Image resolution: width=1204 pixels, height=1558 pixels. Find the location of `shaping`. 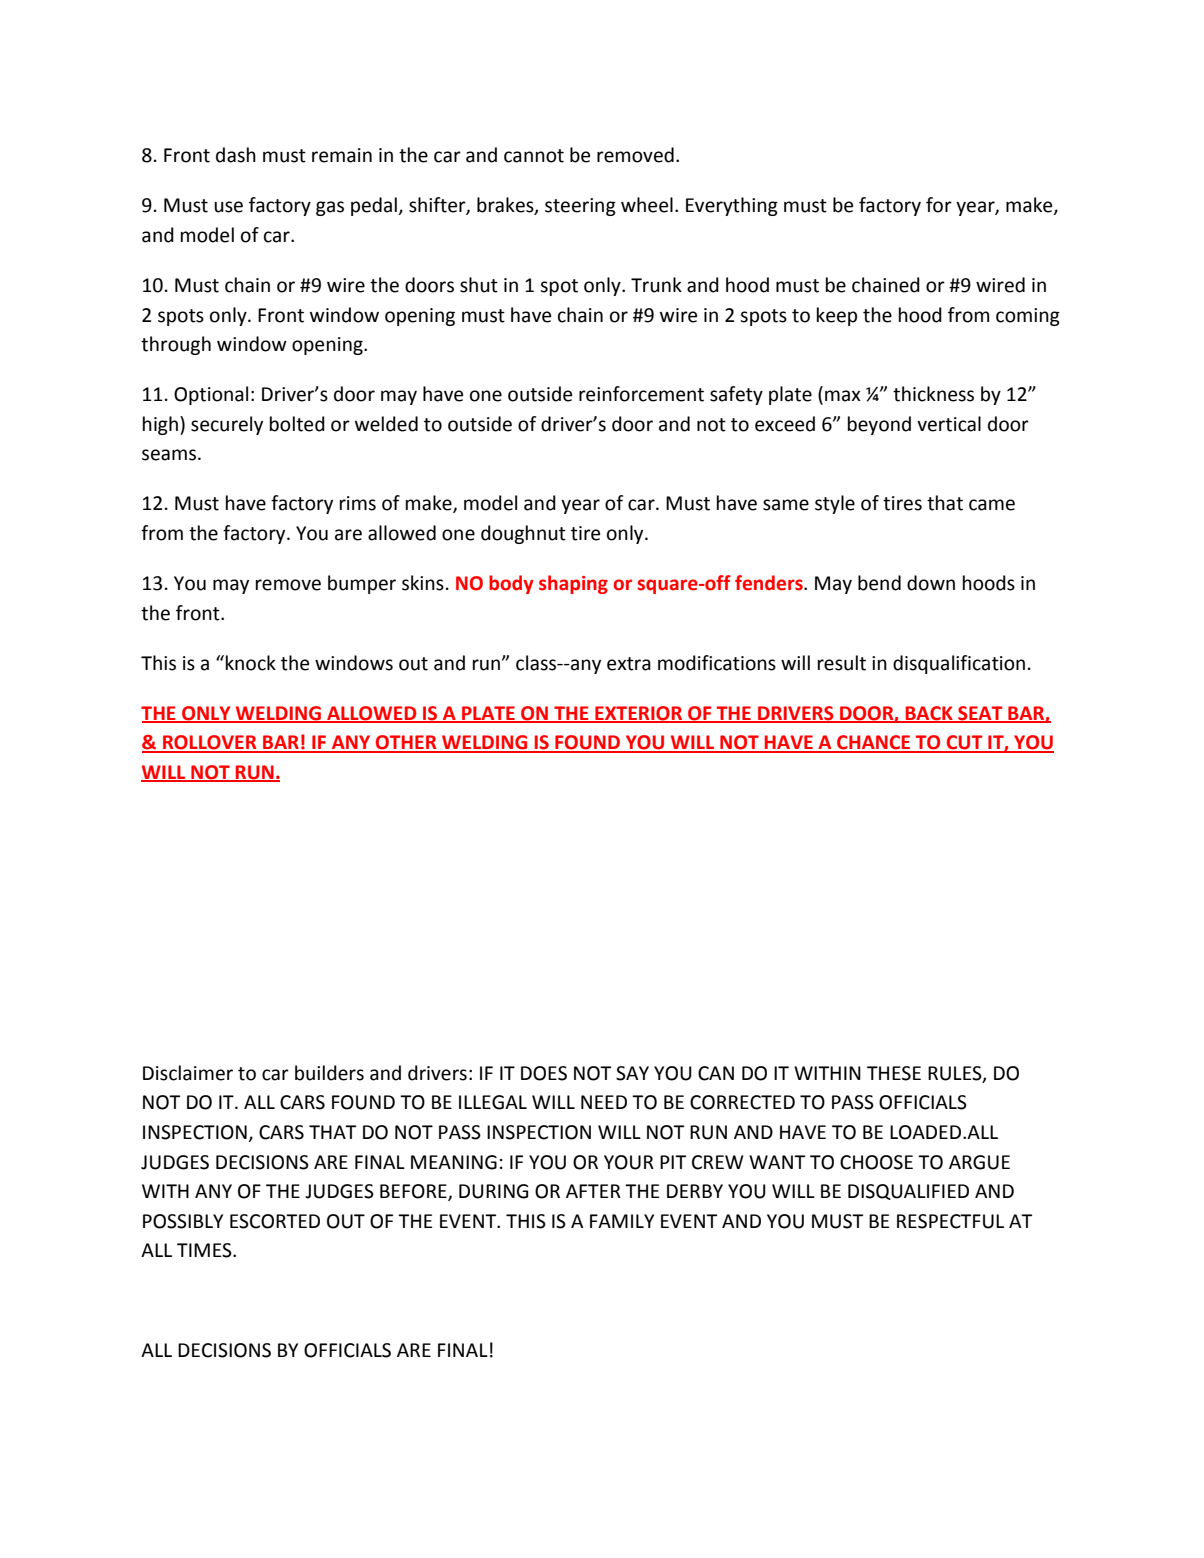

shaping is located at coordinates (573, 584).
